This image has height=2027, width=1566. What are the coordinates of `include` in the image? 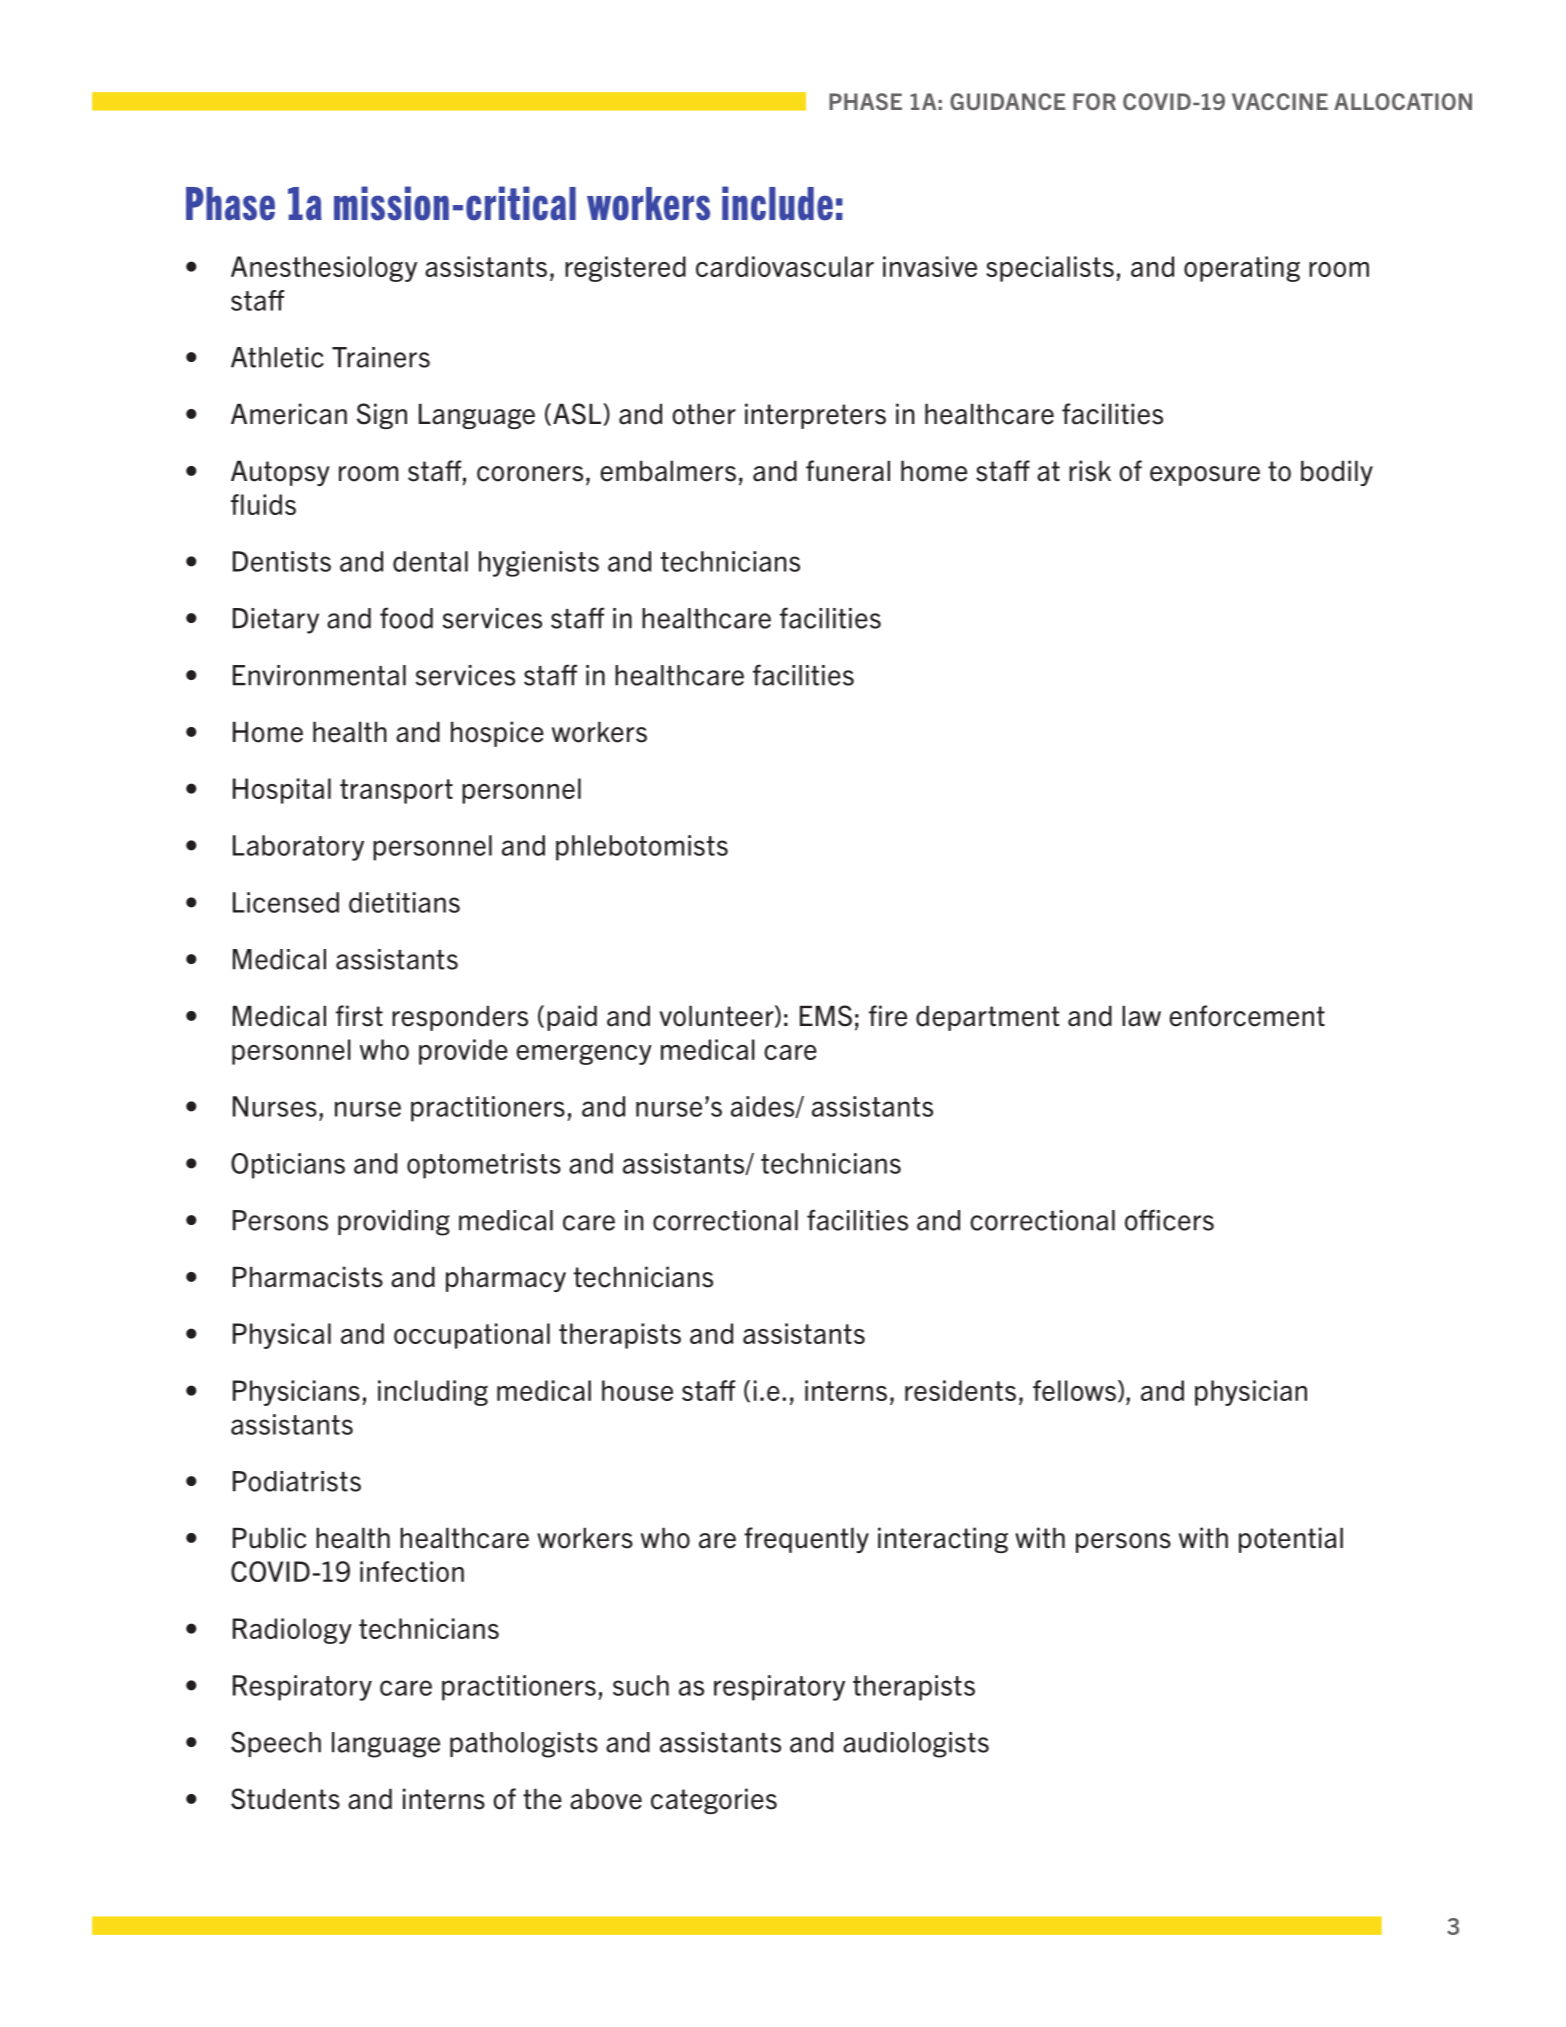 It's located at (777, 203).
